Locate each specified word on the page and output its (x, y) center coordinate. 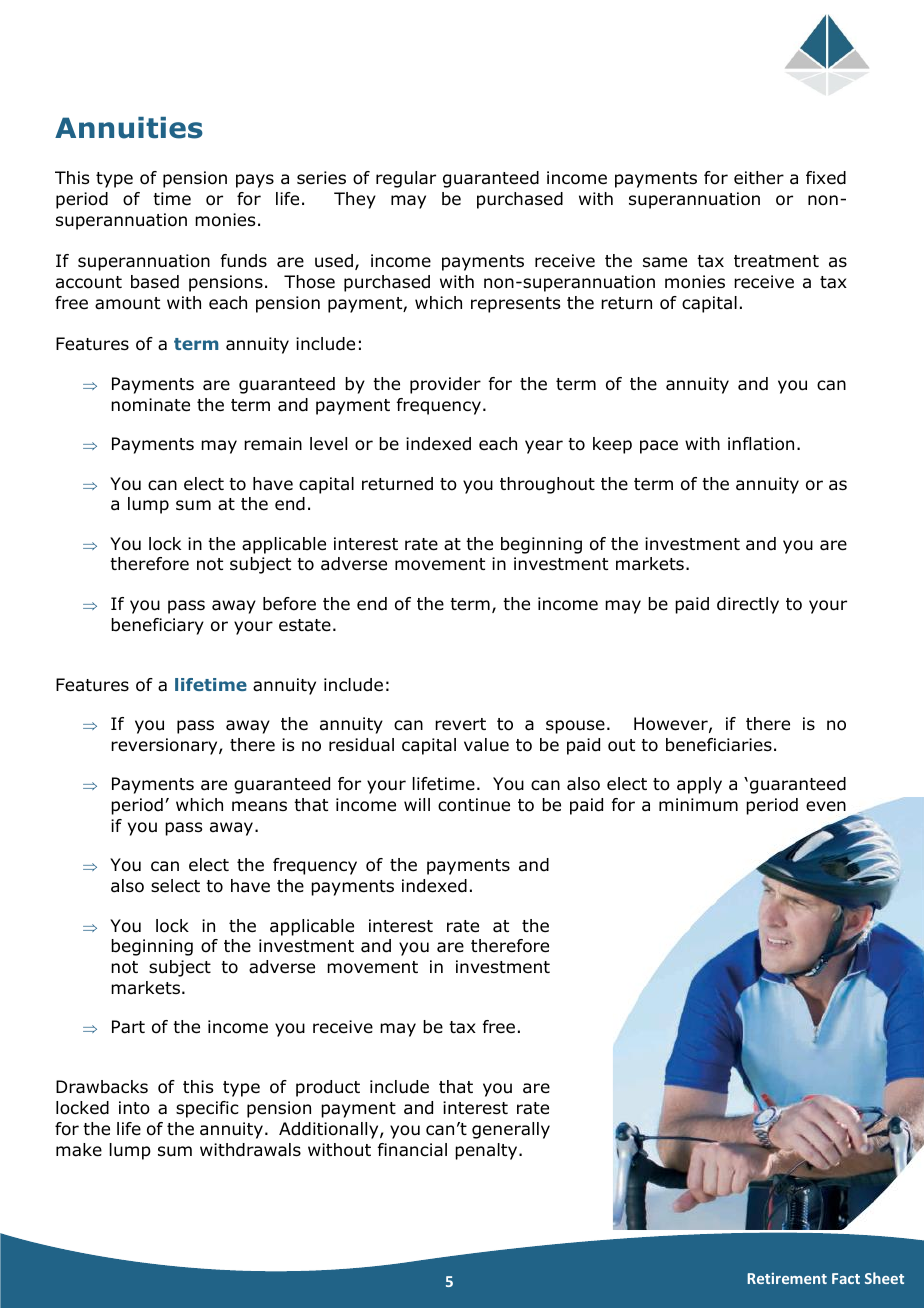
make (79, 1150)
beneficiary (157, 626)
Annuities (129, 128)
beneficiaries (719, 745)
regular (406, 179)
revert (460, 724)
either (759, 178)
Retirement (787, 1278)
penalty (487, 1151)
